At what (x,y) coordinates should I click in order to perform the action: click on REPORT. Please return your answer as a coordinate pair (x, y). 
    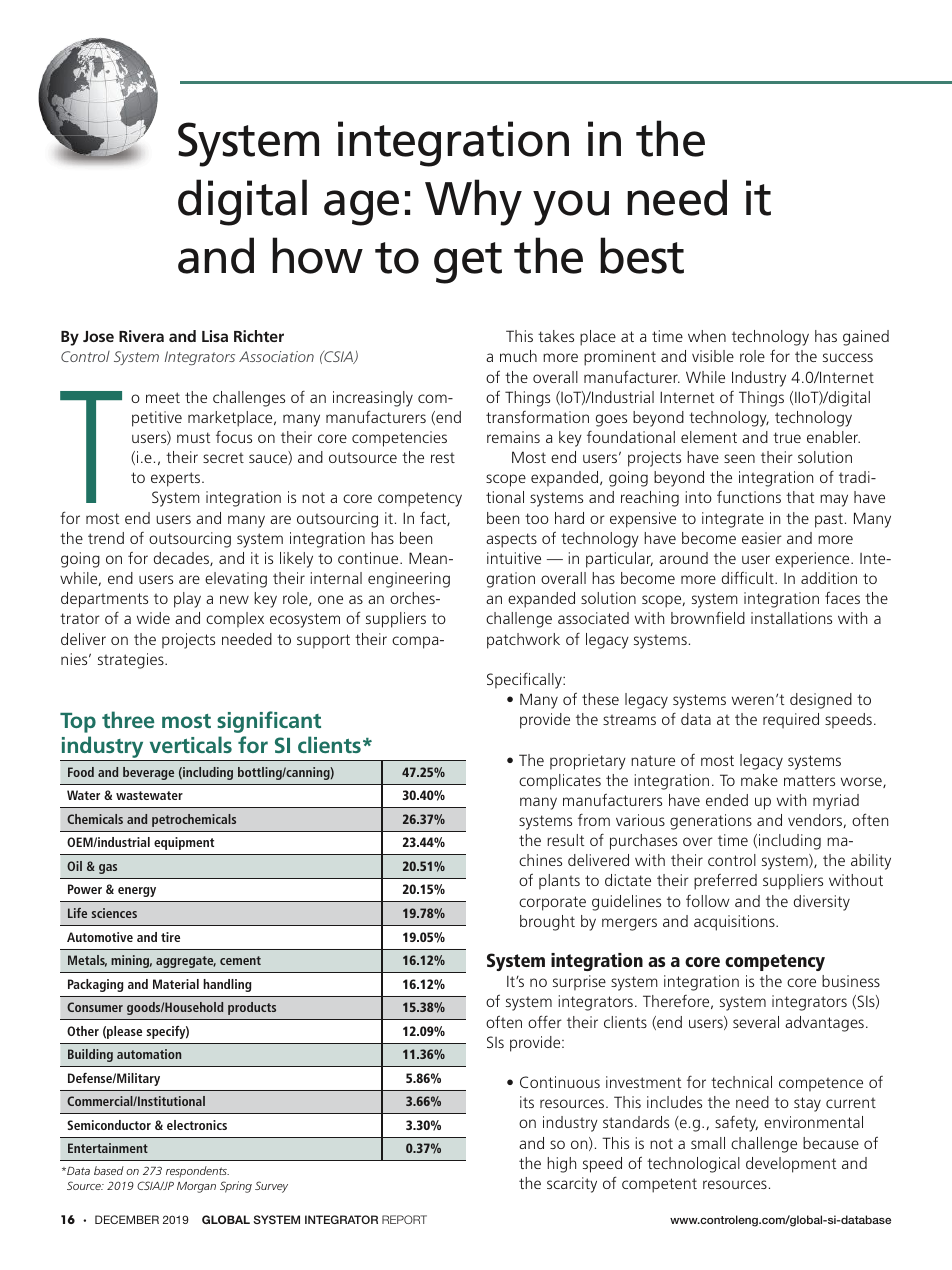
    Looking at the image, I should click on (404, 1219).
